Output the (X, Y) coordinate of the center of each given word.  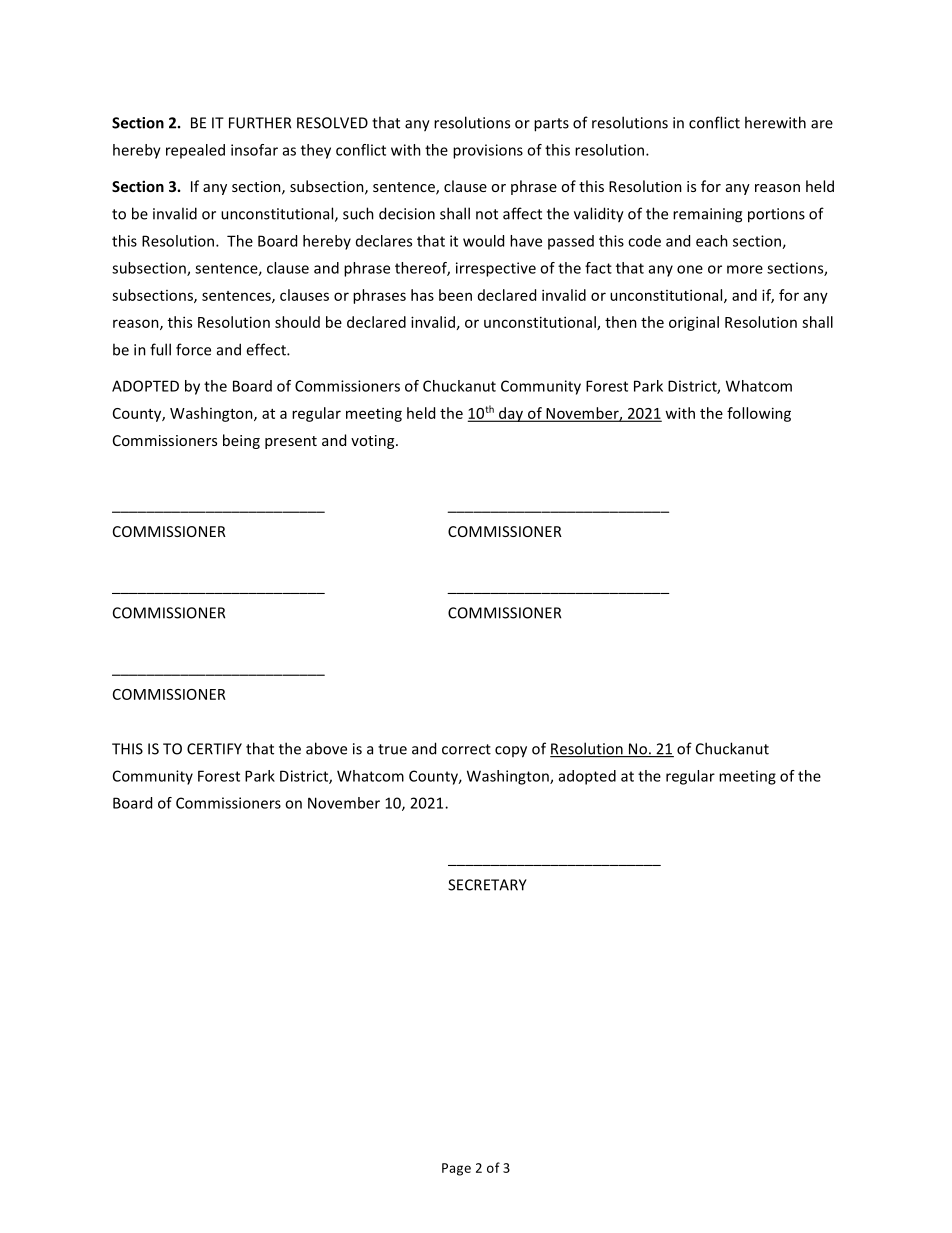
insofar (254, 150)
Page (456, 1169)
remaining (707, 215)
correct (466, 749)
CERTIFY (214, 749)
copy (511, 752)
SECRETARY (487, 885)
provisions (488, 151)
